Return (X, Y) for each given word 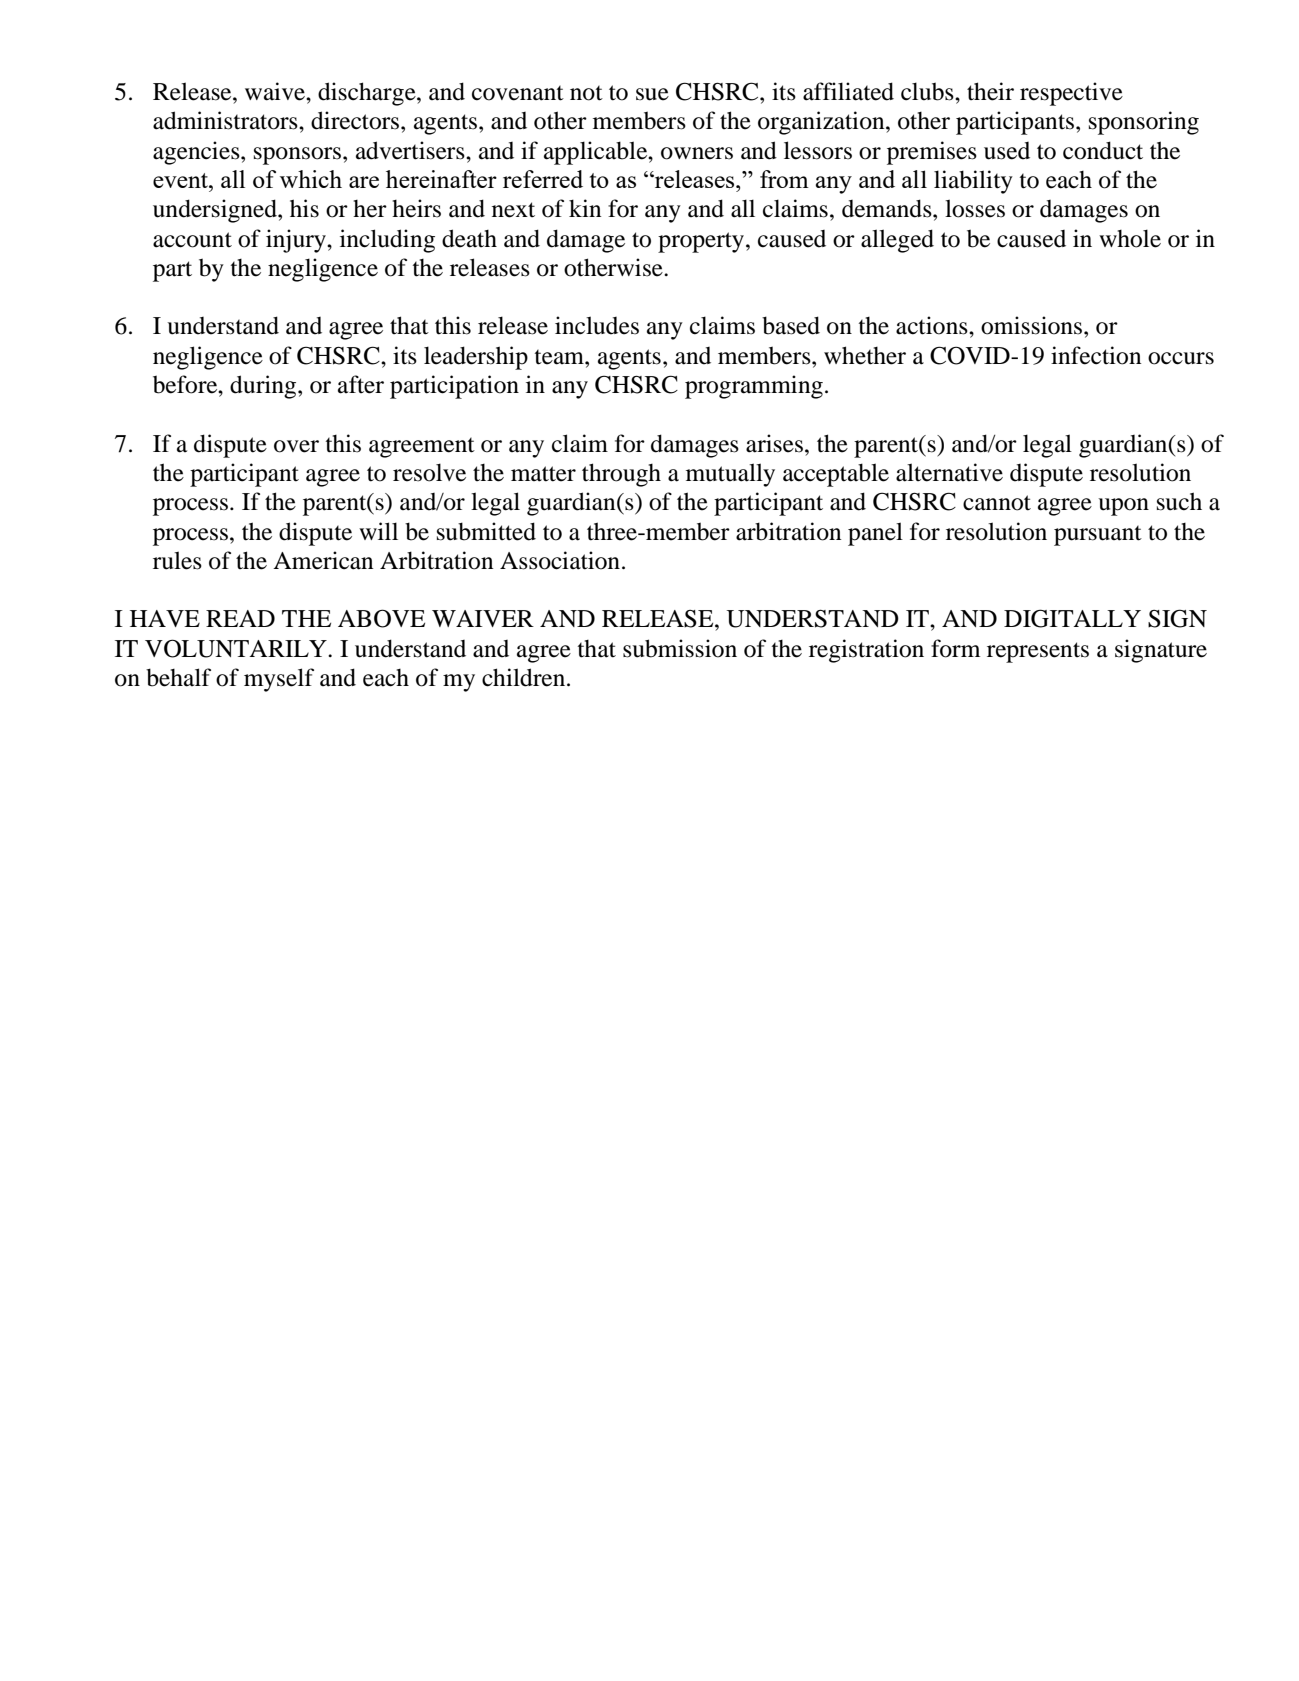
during (264, 387)
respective (1071, 94)
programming (754, 387)
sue (652, 94)
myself (279, 680)
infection (1096, 355)
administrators (226, 120)
